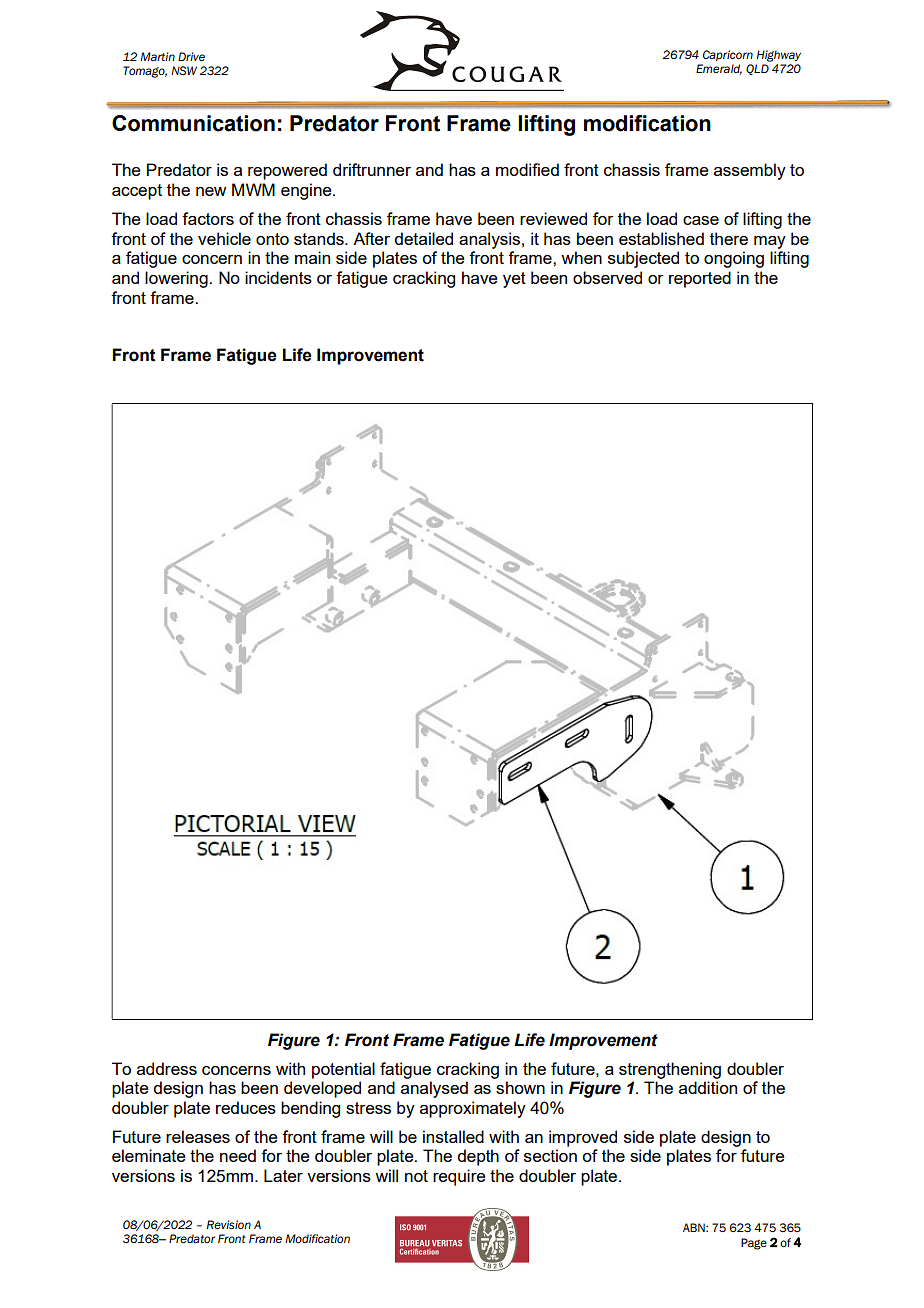 This page has width=924, height=1308. What do you see at coordinates (177, 279) in the page?
I see `lowering` at bounding box center [177, 279].
